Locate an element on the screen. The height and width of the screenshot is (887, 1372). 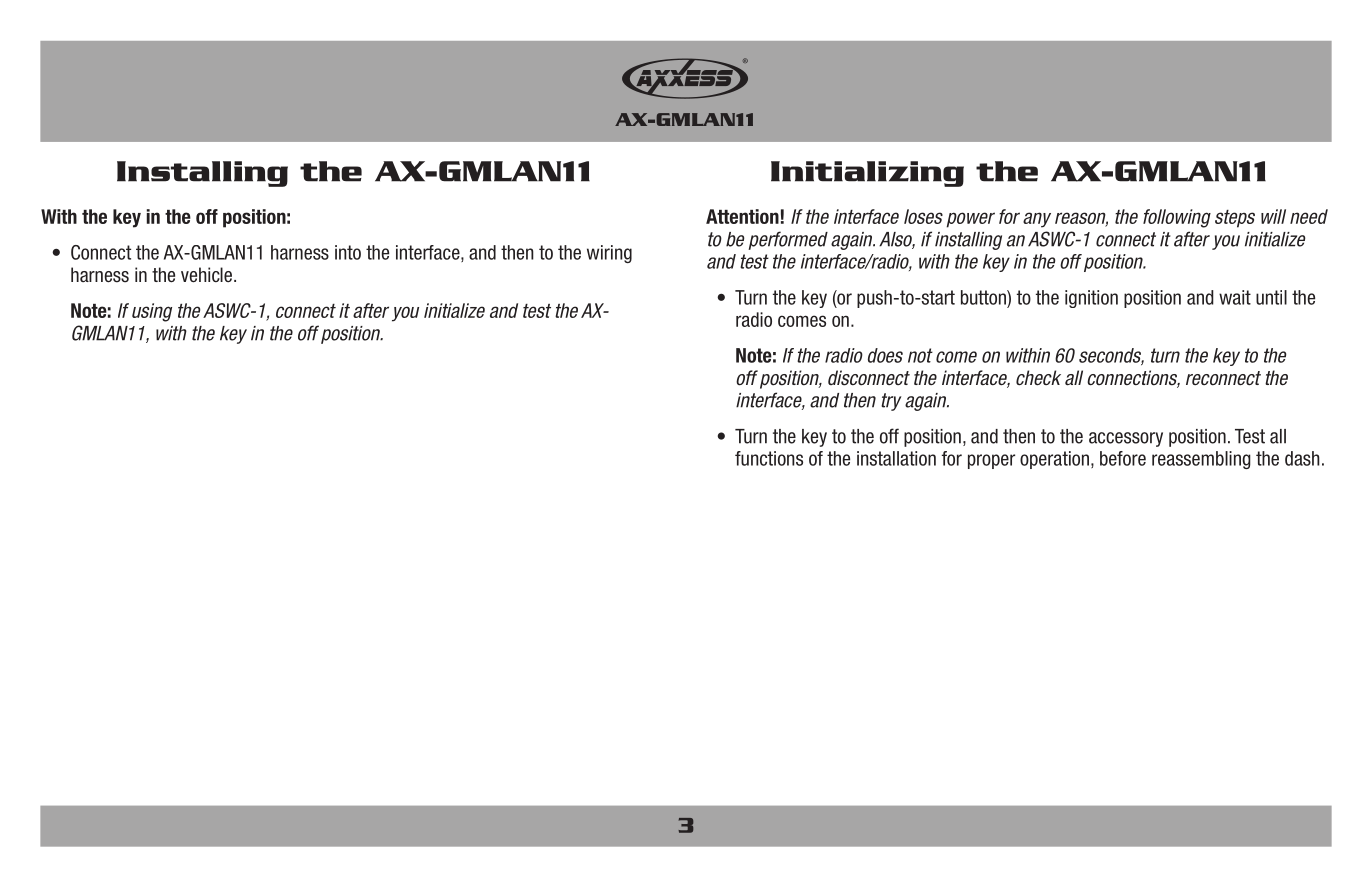
functions is located at coordinates (769, 458).
